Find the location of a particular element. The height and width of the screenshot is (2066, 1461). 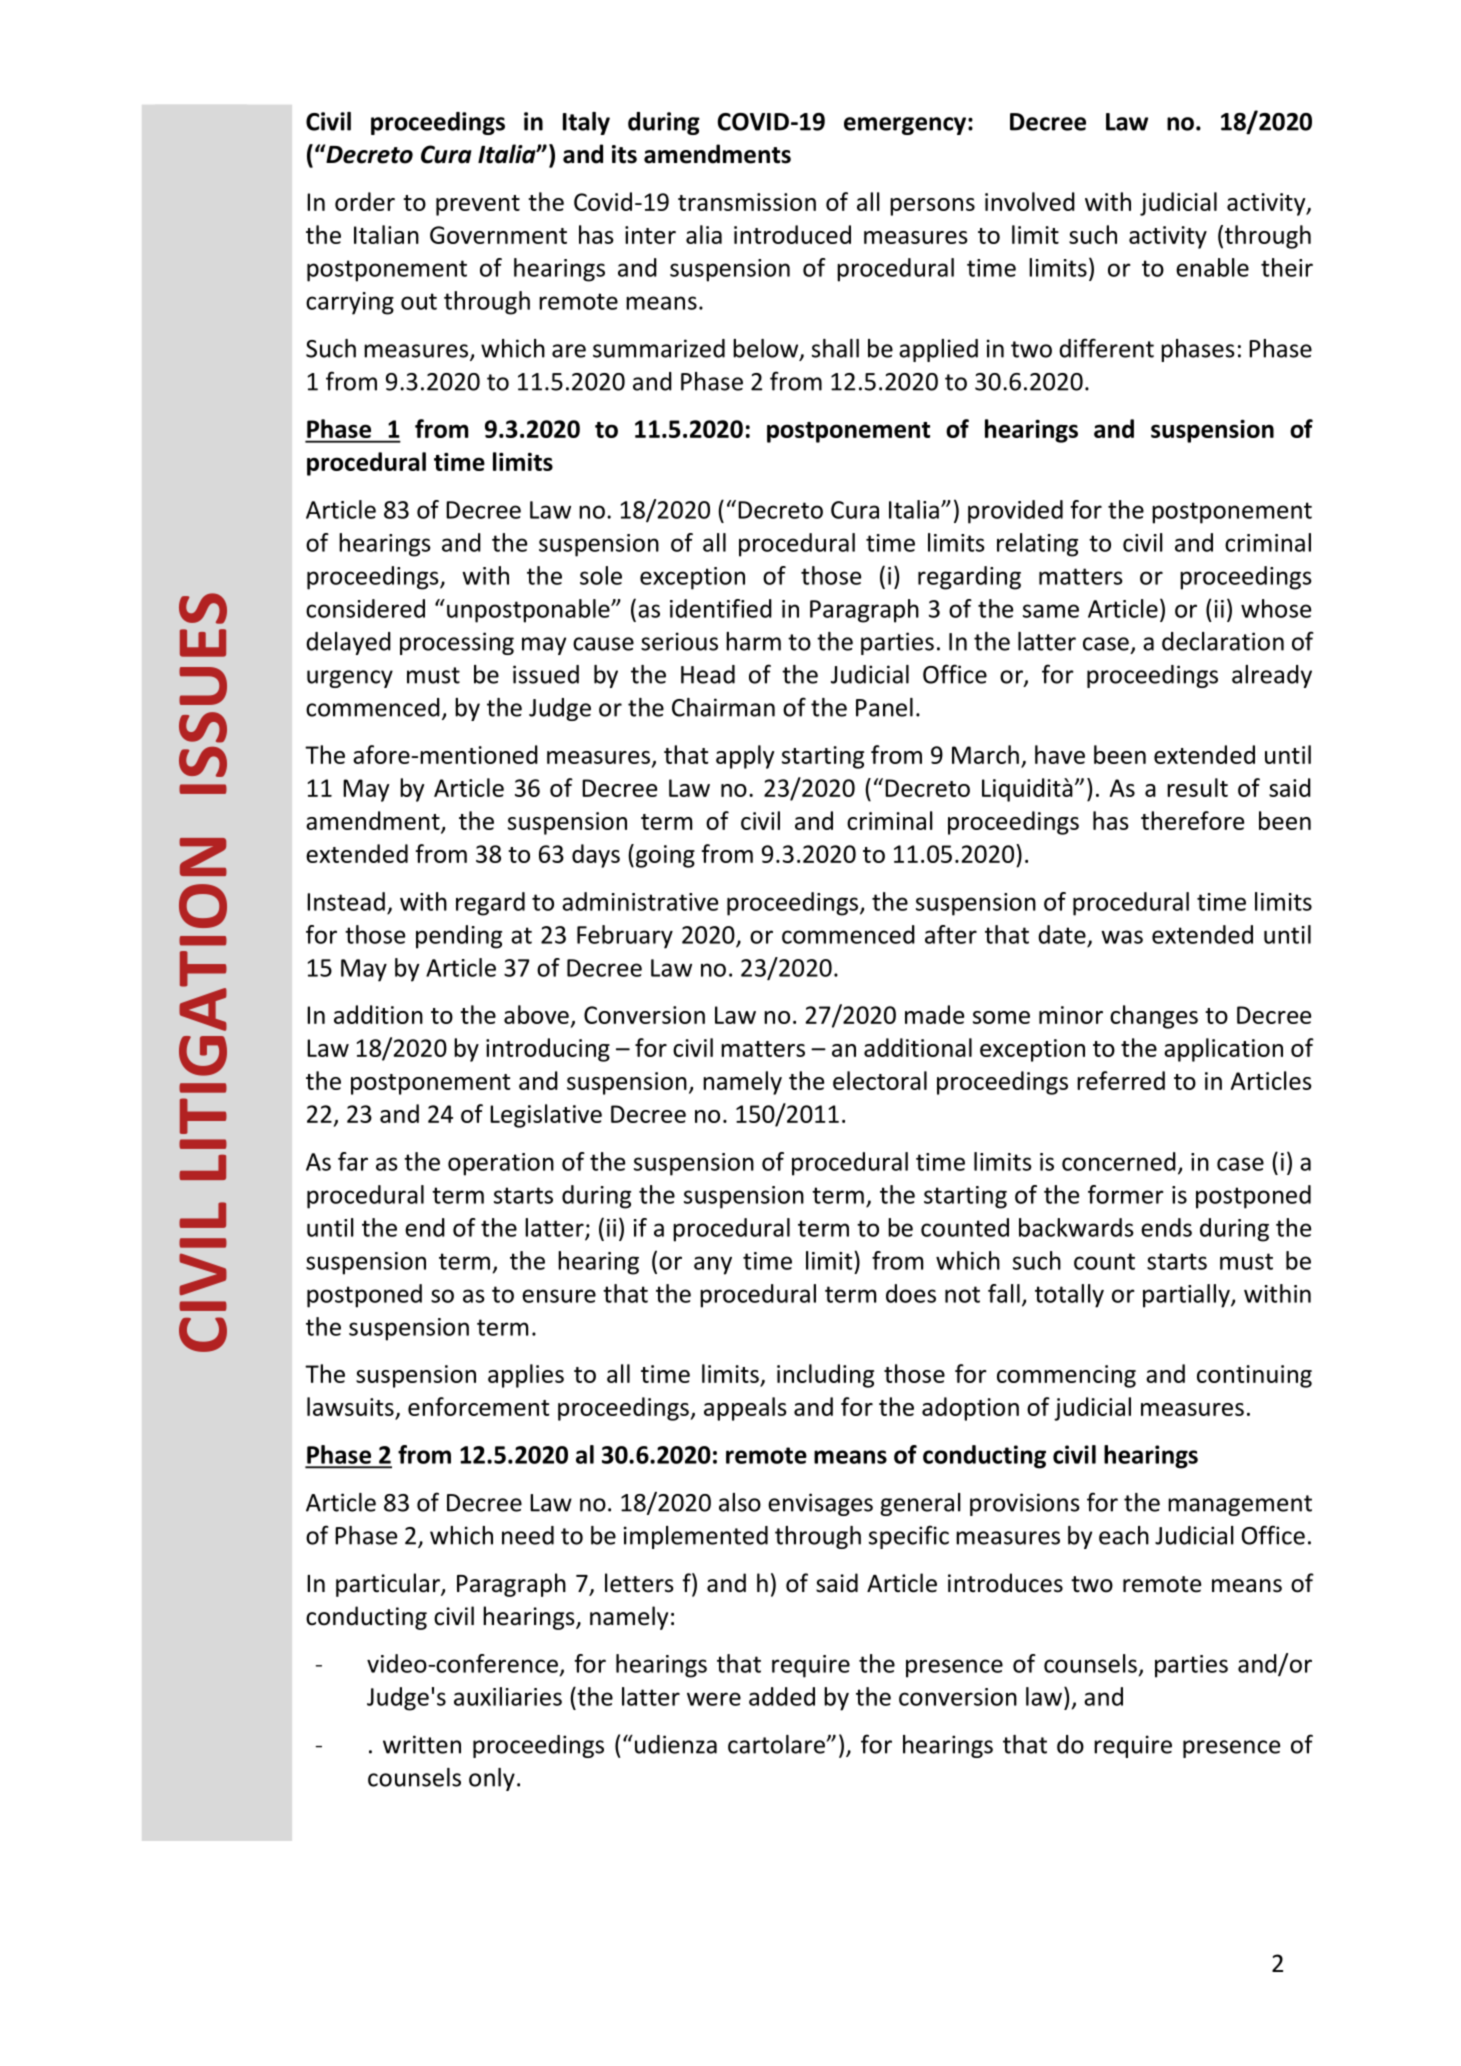

introduced is located at coordinates (792, 234).
